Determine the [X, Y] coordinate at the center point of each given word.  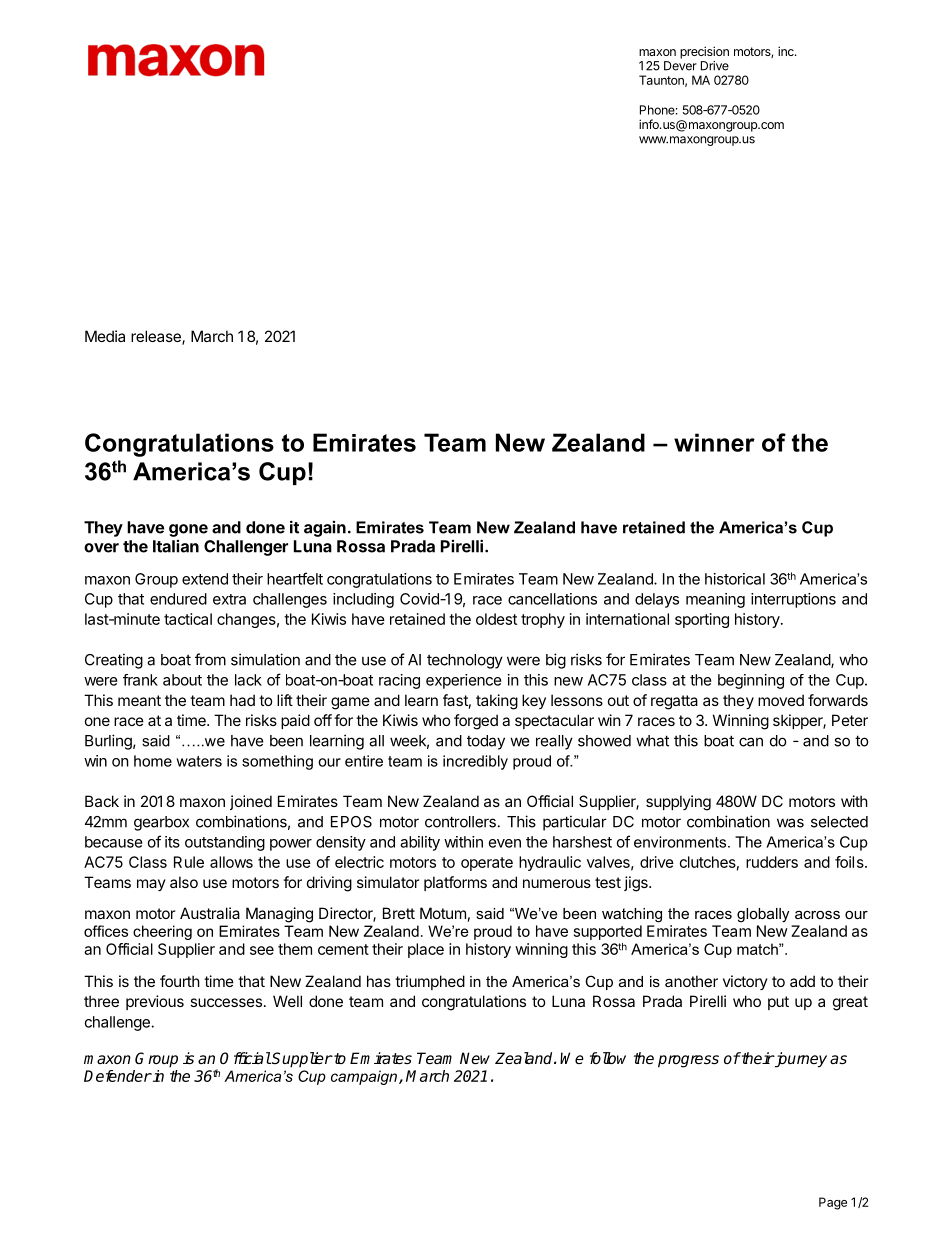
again [325, 529]
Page [833, 1203]
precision [704, 52]
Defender [118, 1076]
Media [105, 336]
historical [735, 579]
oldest [496, 619]
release [157, 337]
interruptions [793, 600]
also [184, 882]
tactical [188, 619]
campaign [364, 1077]
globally [763, 915]
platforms [455, 883]
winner [714, 442]
